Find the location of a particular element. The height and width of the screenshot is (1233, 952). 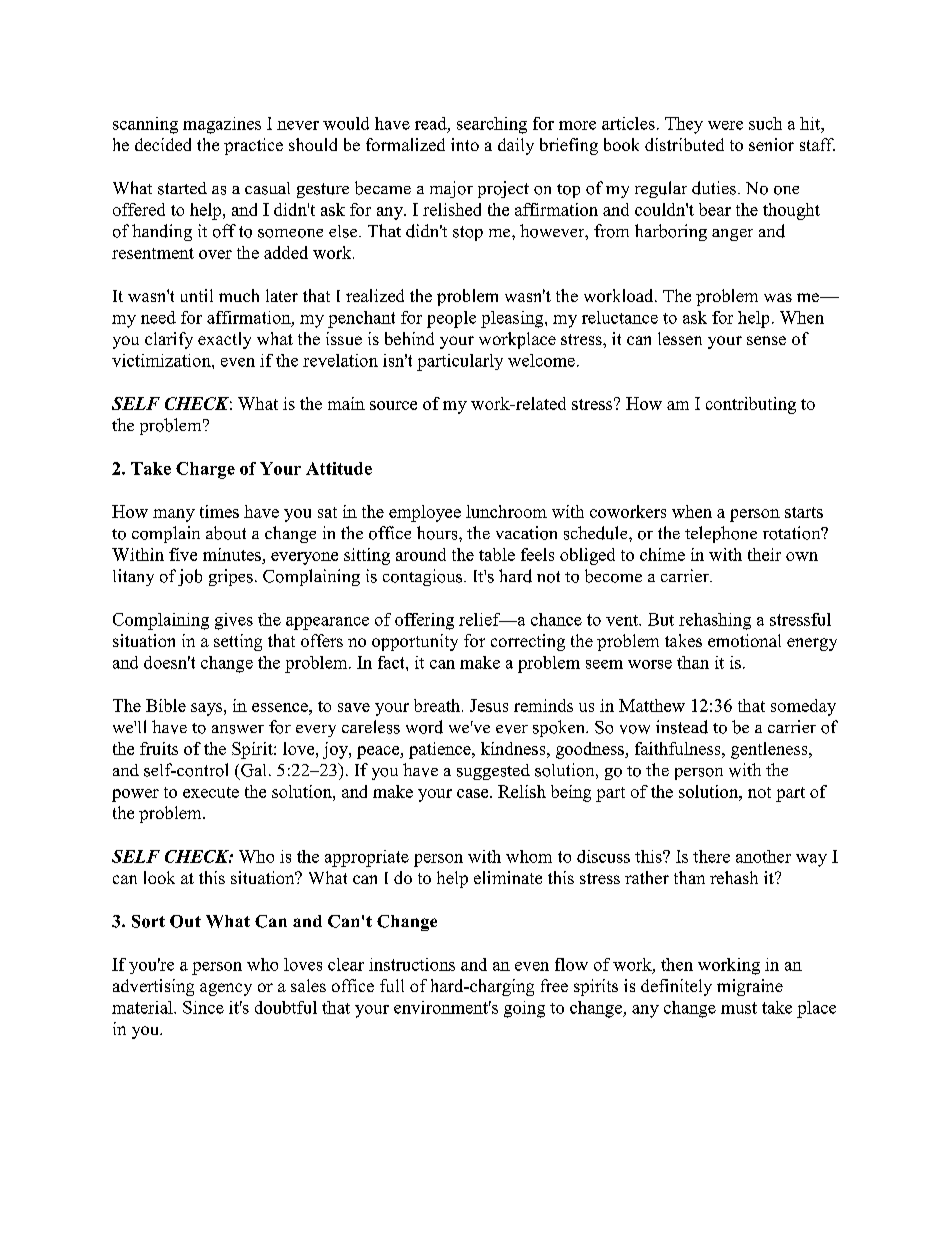

exactly is located at coordinates (224, 340).
